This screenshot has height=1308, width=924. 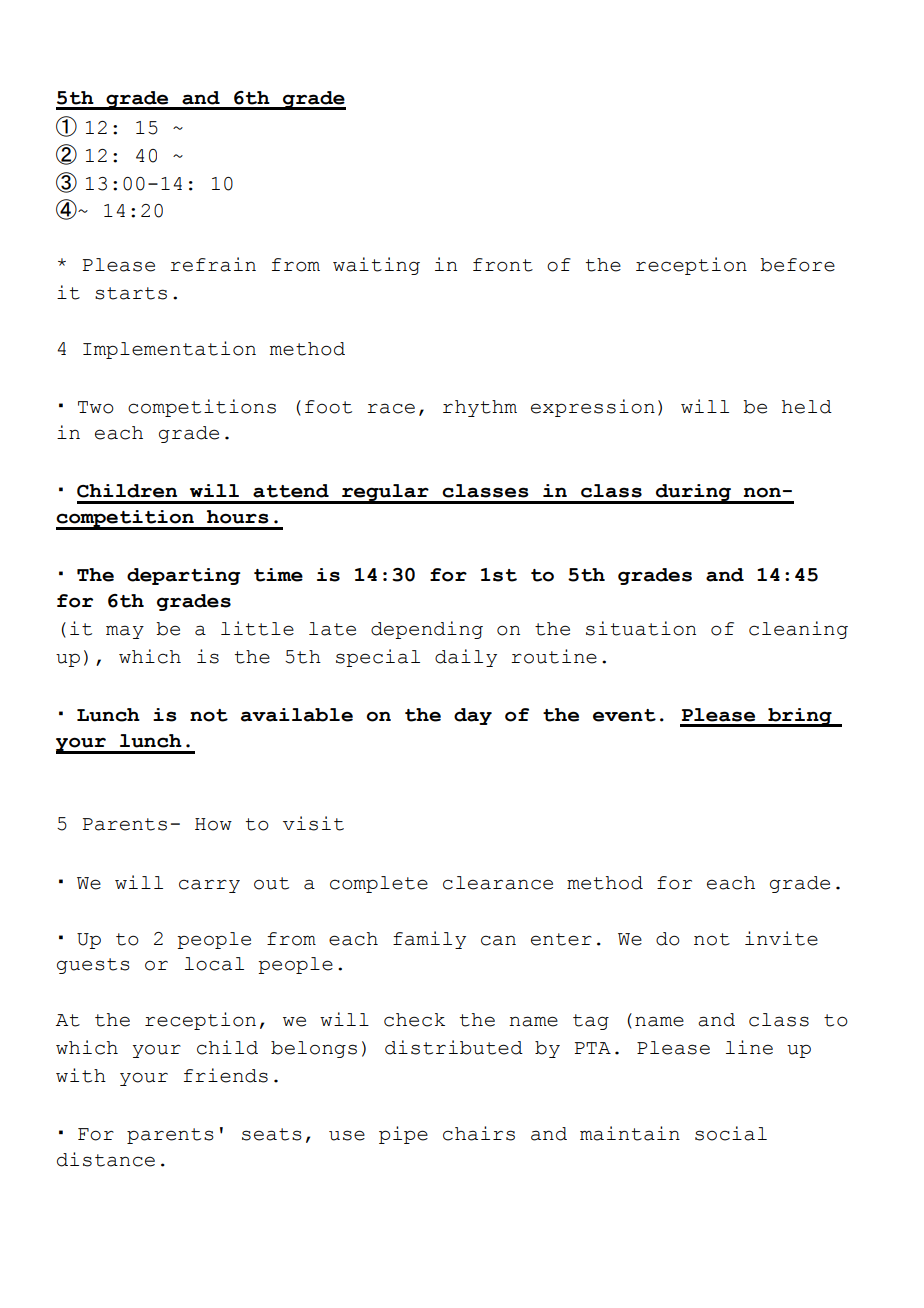 I want to click on during, so click(x=693, y=494).
